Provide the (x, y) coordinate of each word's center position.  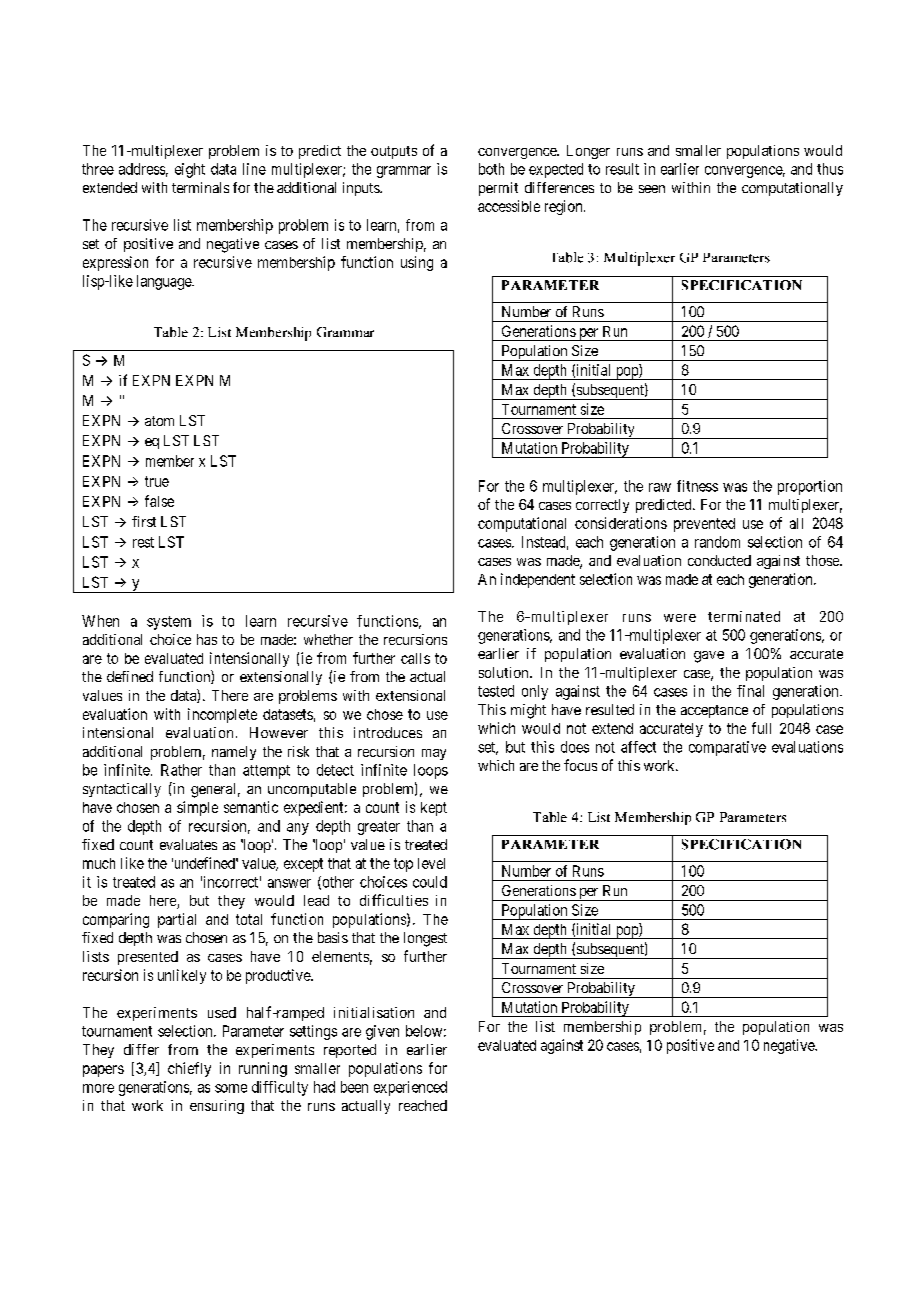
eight (190, 170)
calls (415, 658)
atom (159, 421)
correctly (602, 506)
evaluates (188, 844)
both (491, 169)
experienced (410, 1088)
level (431, 863)
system (169, 623)
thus (830, 169)
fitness (697, 486)
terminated (744, 616)
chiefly (189, 1069)
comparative (727, 748)
